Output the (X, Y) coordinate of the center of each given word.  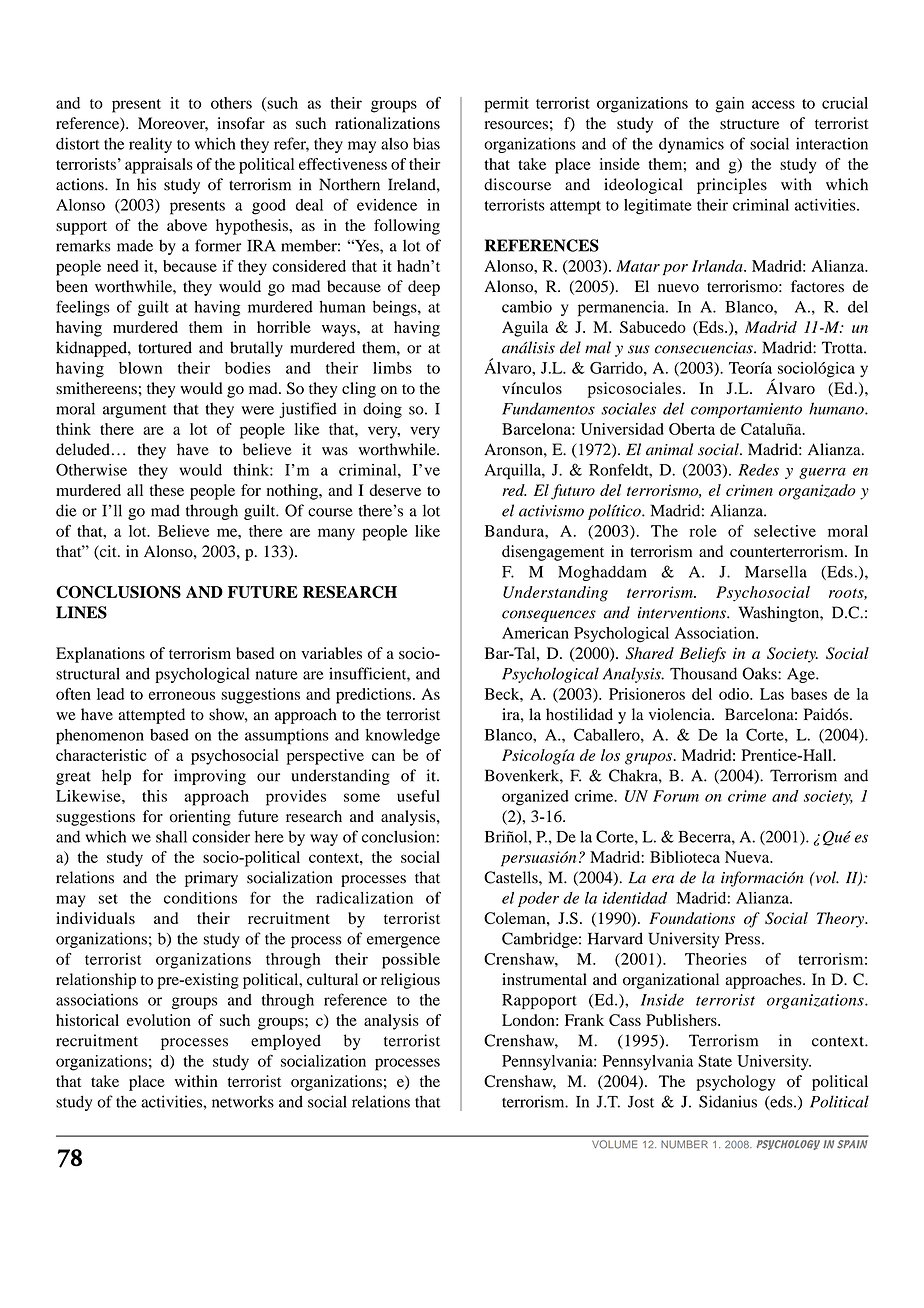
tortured (165, 347)
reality (150, 145)
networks (243, 1101)
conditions (200, 898)
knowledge (403, 737)
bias (426, 143)
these (167, 490)
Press (742, 938)
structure (749, 124)
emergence (403, 942)
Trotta (843, 347)
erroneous (182, 695)
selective (785, 531)
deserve (395, 490)
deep (424, 288)
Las (772, 694)
